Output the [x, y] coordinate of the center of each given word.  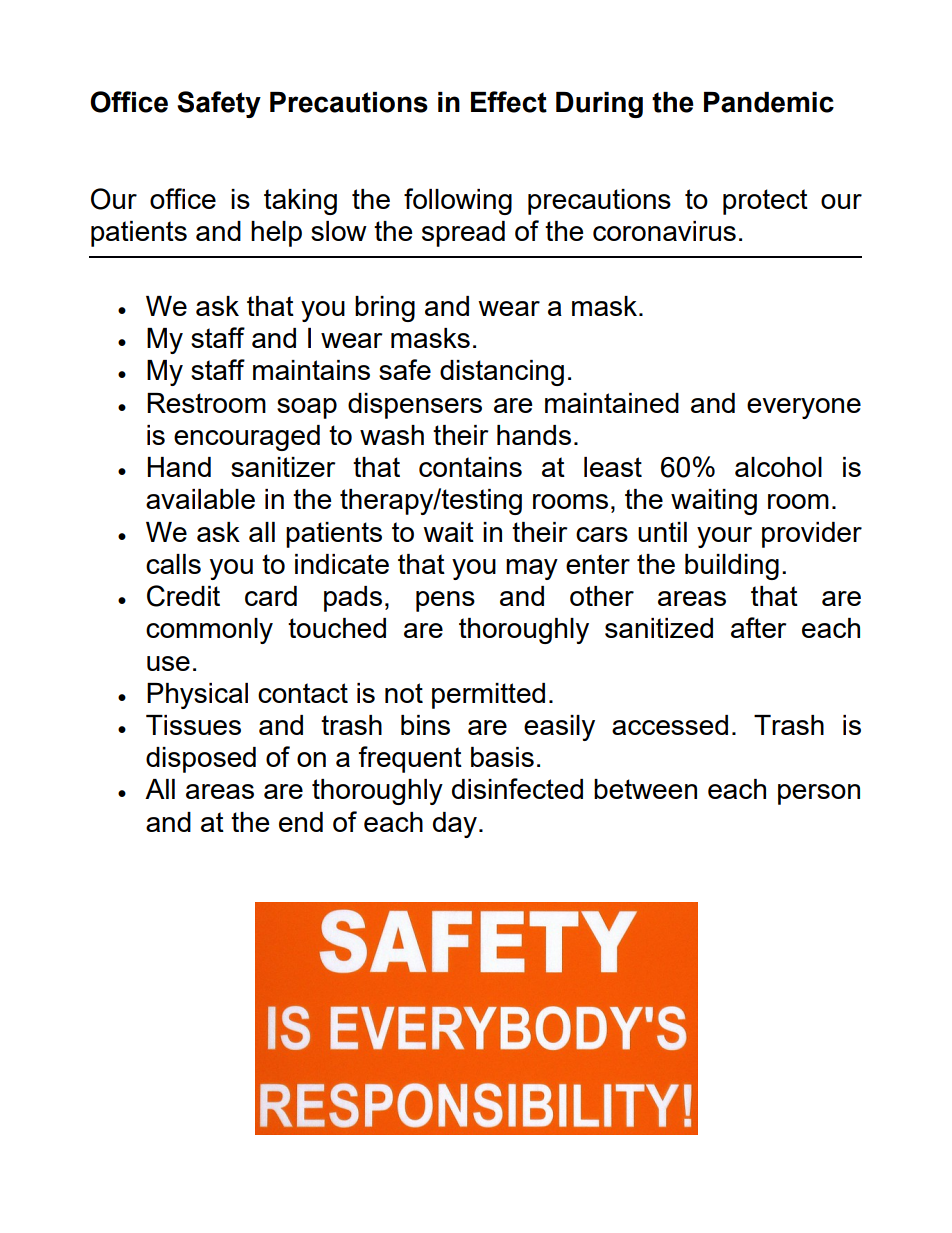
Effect [509, 102]
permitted [488, 696]
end [301, 822]
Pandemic [769, 102]
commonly [209, 631]
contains [470, 467]
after [759, 627]
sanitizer [283, 467]
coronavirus [664, 231]
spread [463, 234]
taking [300, 202]
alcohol [778, 467]
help [276, 234]
